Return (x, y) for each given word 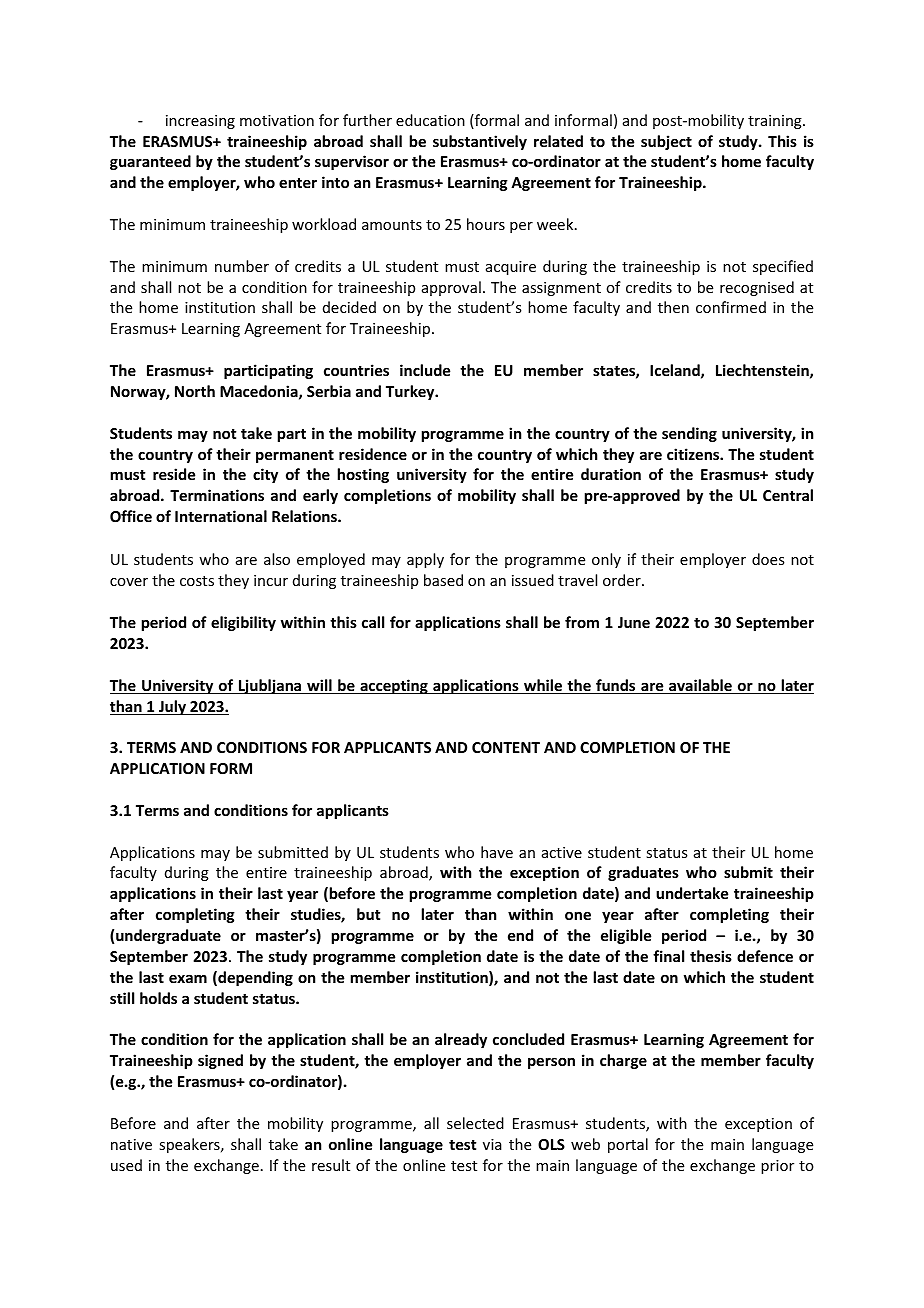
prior (777, 1167)
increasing (200, 122)
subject (666, 142)
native (131, 1144)
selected (475, 1123)
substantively (480, 142)
